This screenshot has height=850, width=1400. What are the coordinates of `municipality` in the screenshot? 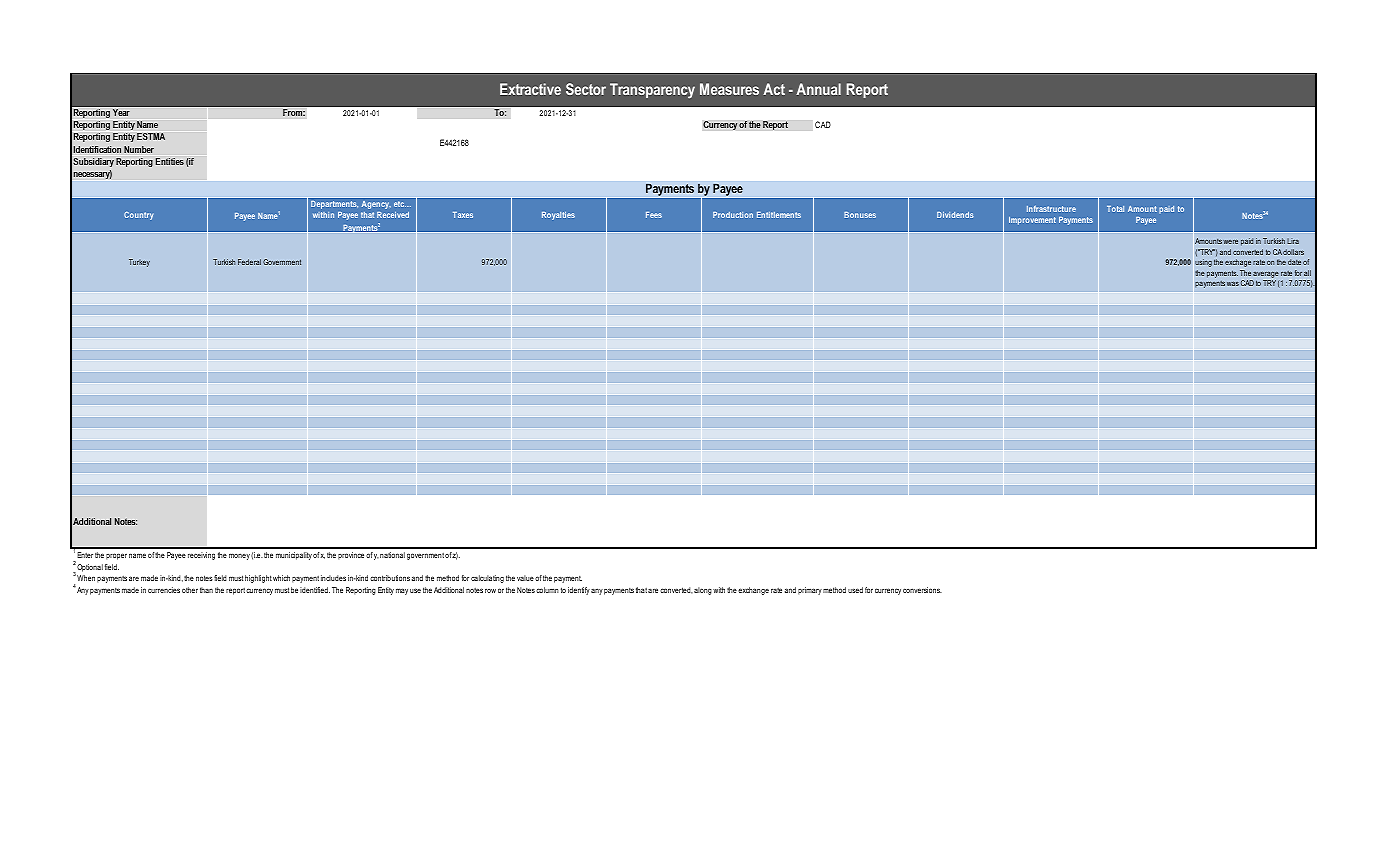 It's located at (294, 556).
